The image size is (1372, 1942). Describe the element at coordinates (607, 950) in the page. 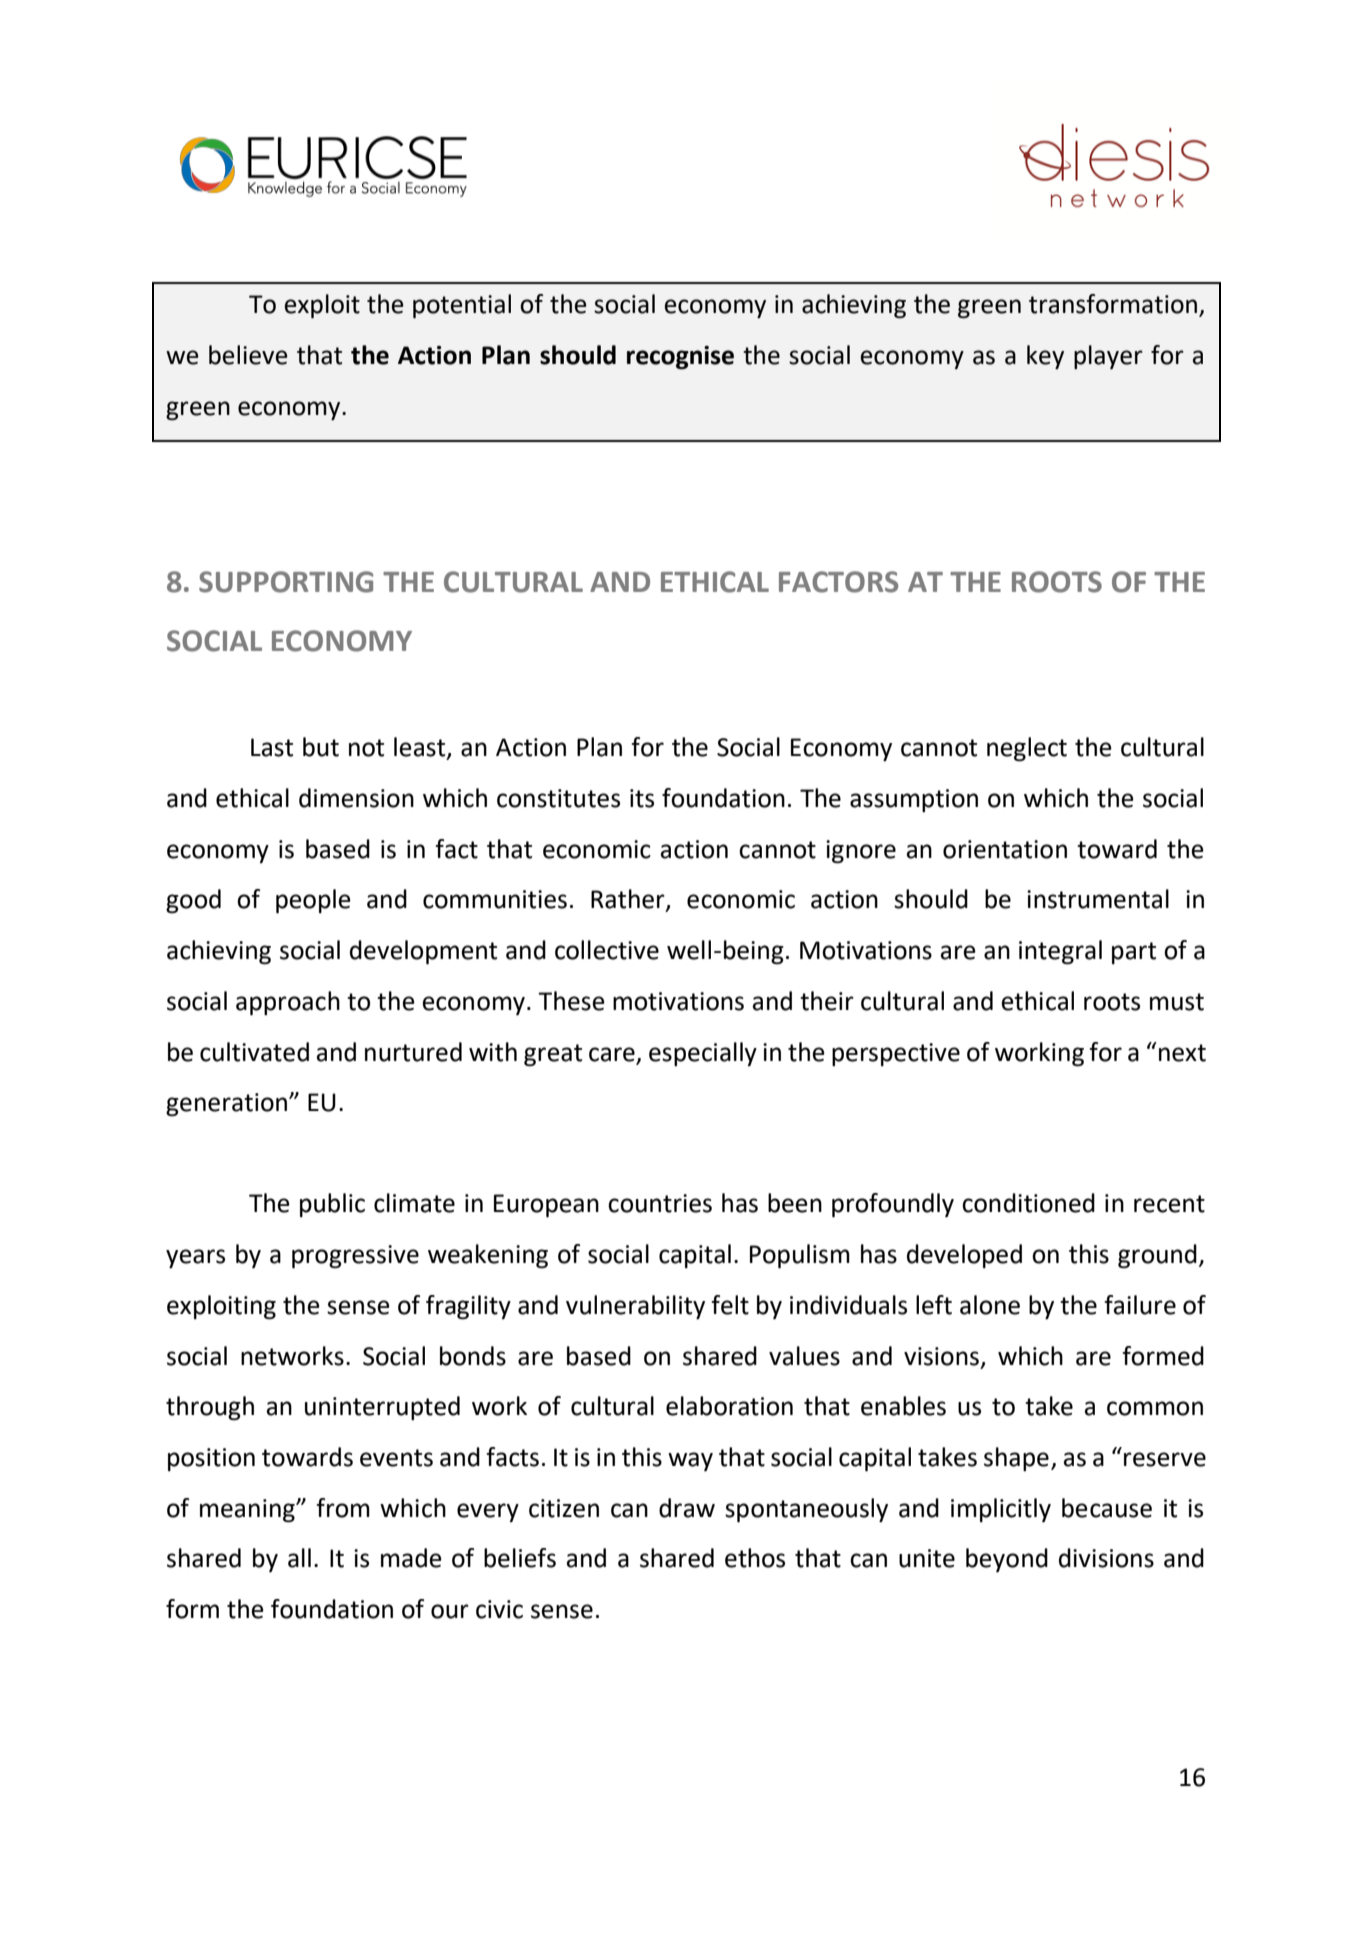

I see `collective` at that location.
